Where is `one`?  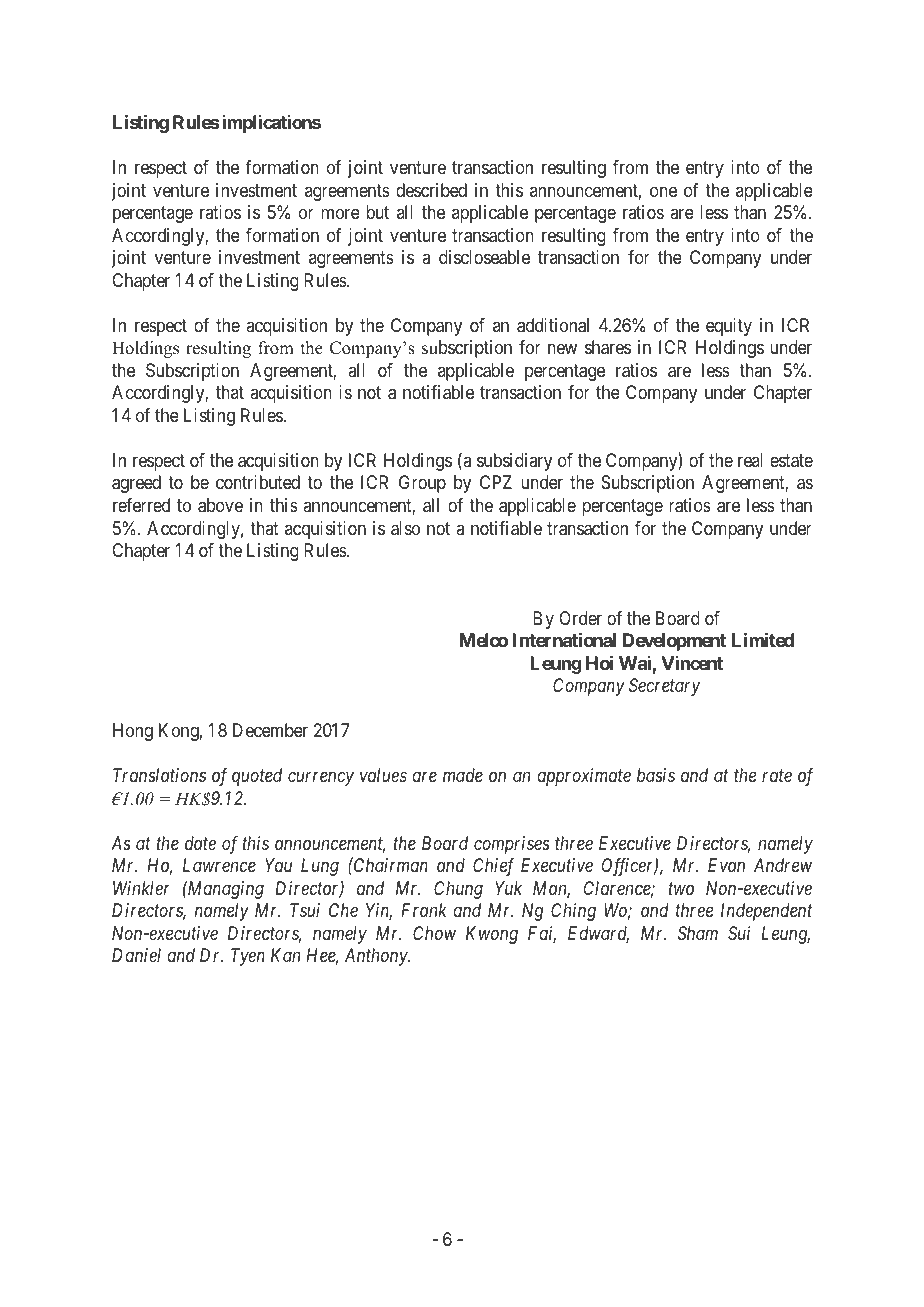 one is located at coordinates (663, 191).
